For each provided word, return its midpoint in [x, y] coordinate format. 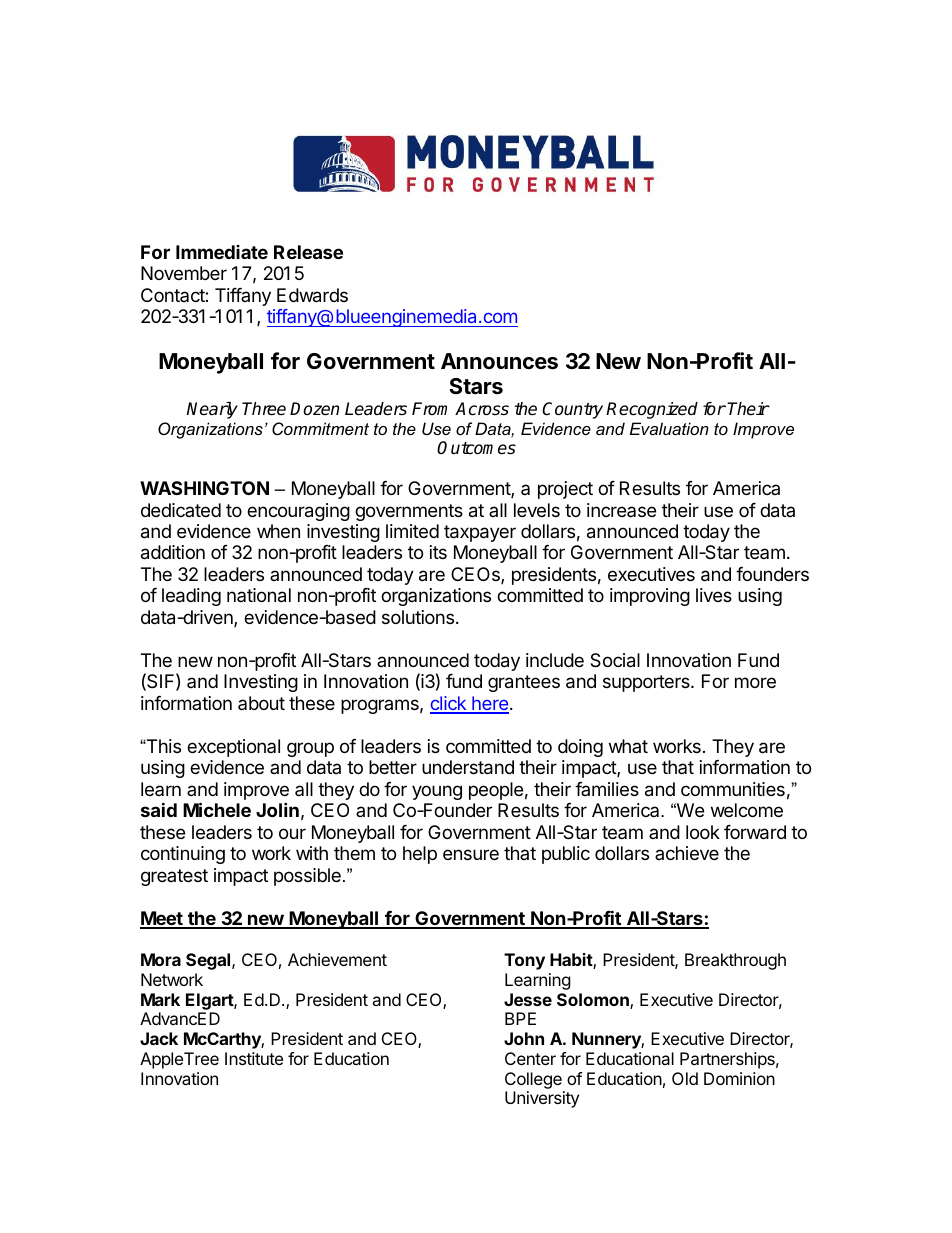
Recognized [652, 410]
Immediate [222, 252]
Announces [499, 361]
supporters [647, 683]
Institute [254, 1058]
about [261, 703]
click [449, 704]
